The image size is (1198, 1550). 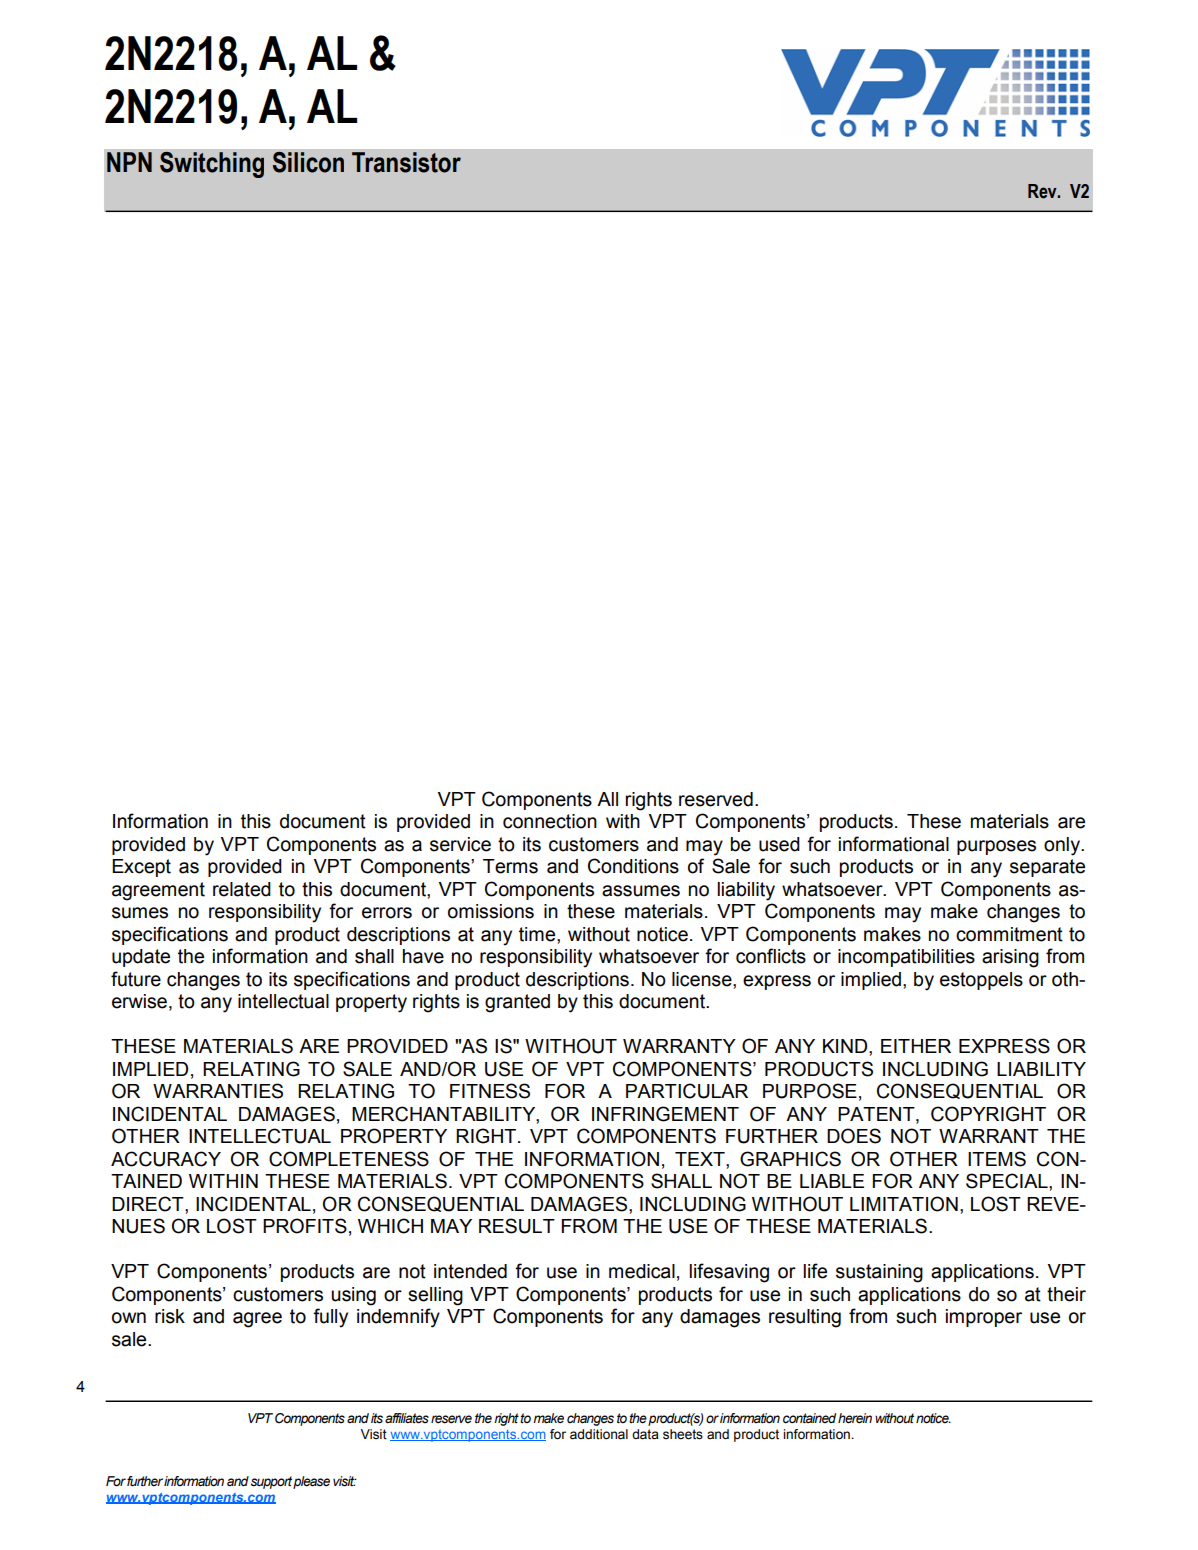 What do you see at coordinates (271, 1482) in the screenshot?
I see `support` at bounding box center [271, 1482].
